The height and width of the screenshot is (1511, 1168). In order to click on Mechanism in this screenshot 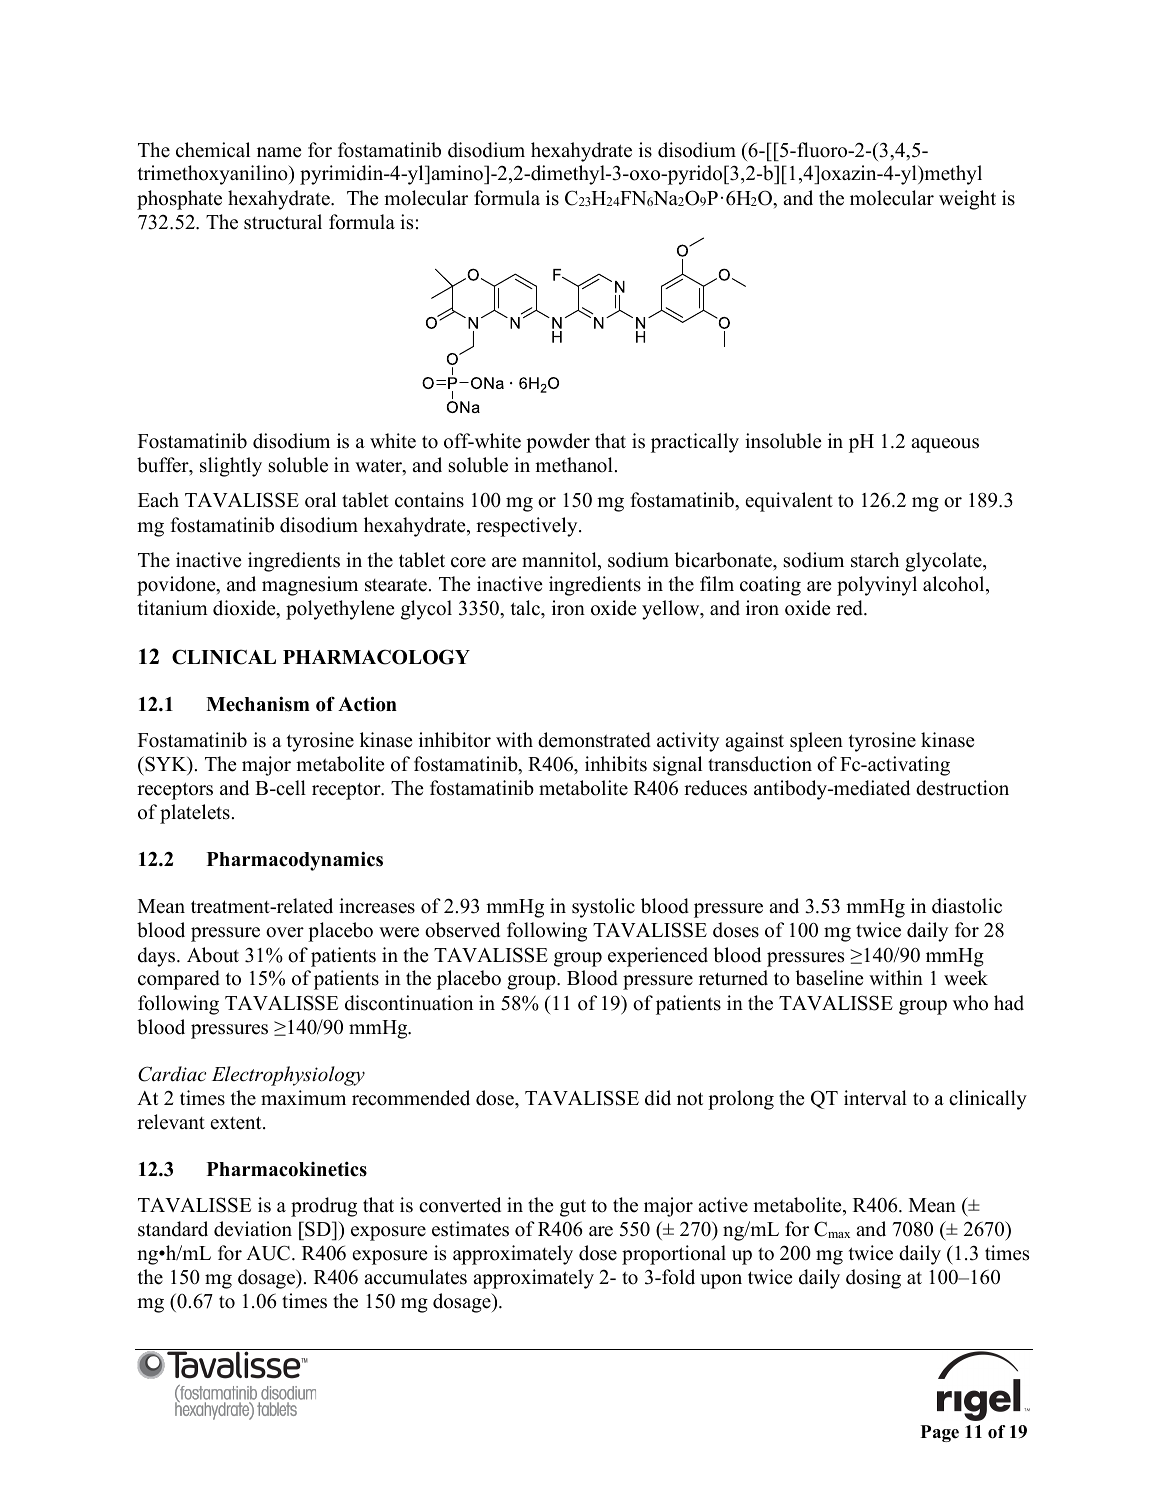, I will do `click(258, 704)`.
